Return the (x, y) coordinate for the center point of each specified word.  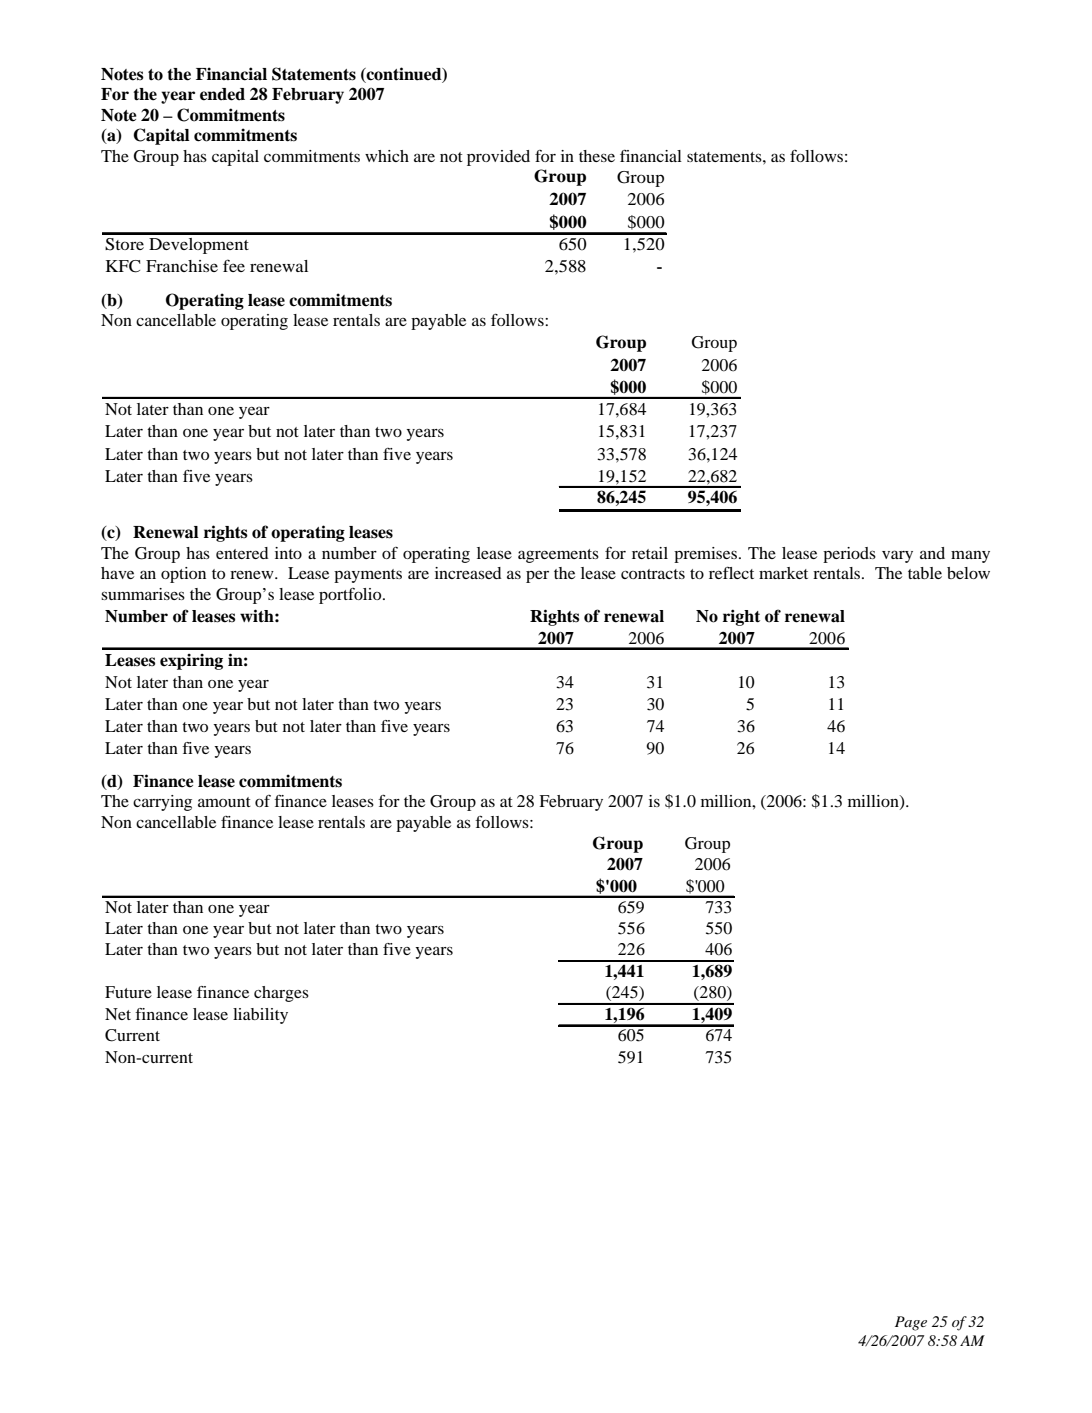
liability (260, 1016)
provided (498, 158)
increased (468, 573)
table (925, 573)
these (597, 156)
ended (222, 94)
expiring (191, 662)
